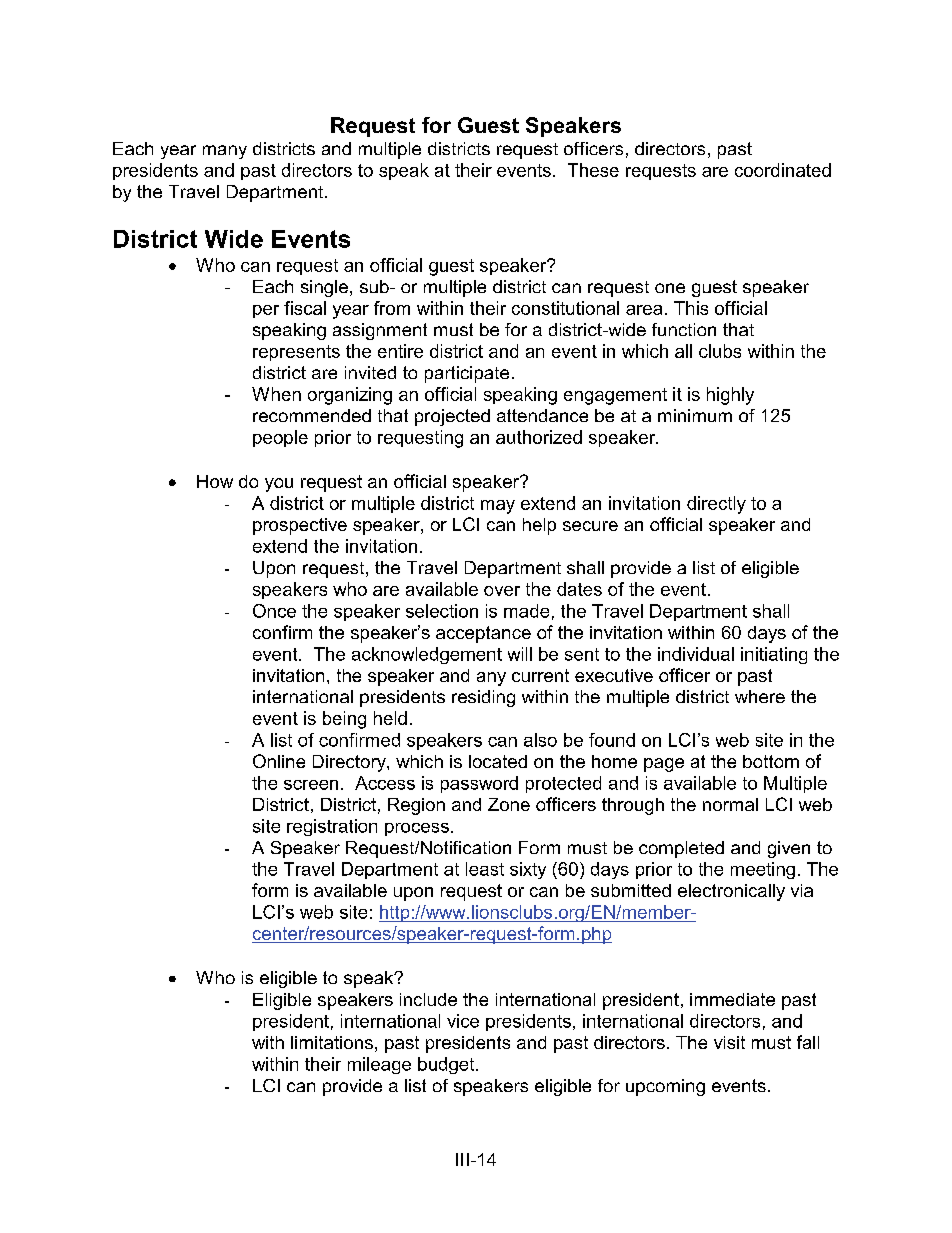  I want to click on These, so click(593, 170).
